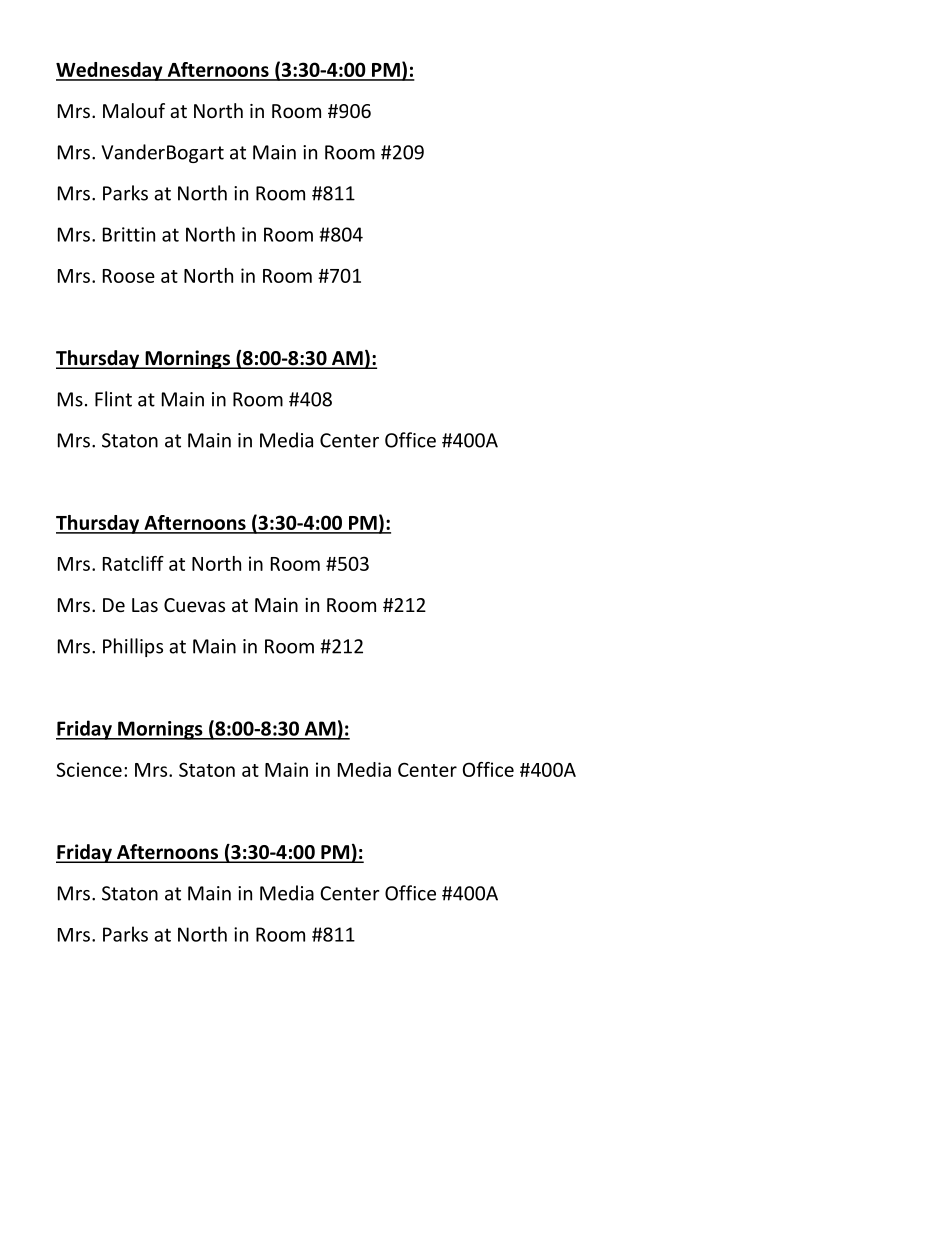  I want to click on Roose, so click(129, 276).
